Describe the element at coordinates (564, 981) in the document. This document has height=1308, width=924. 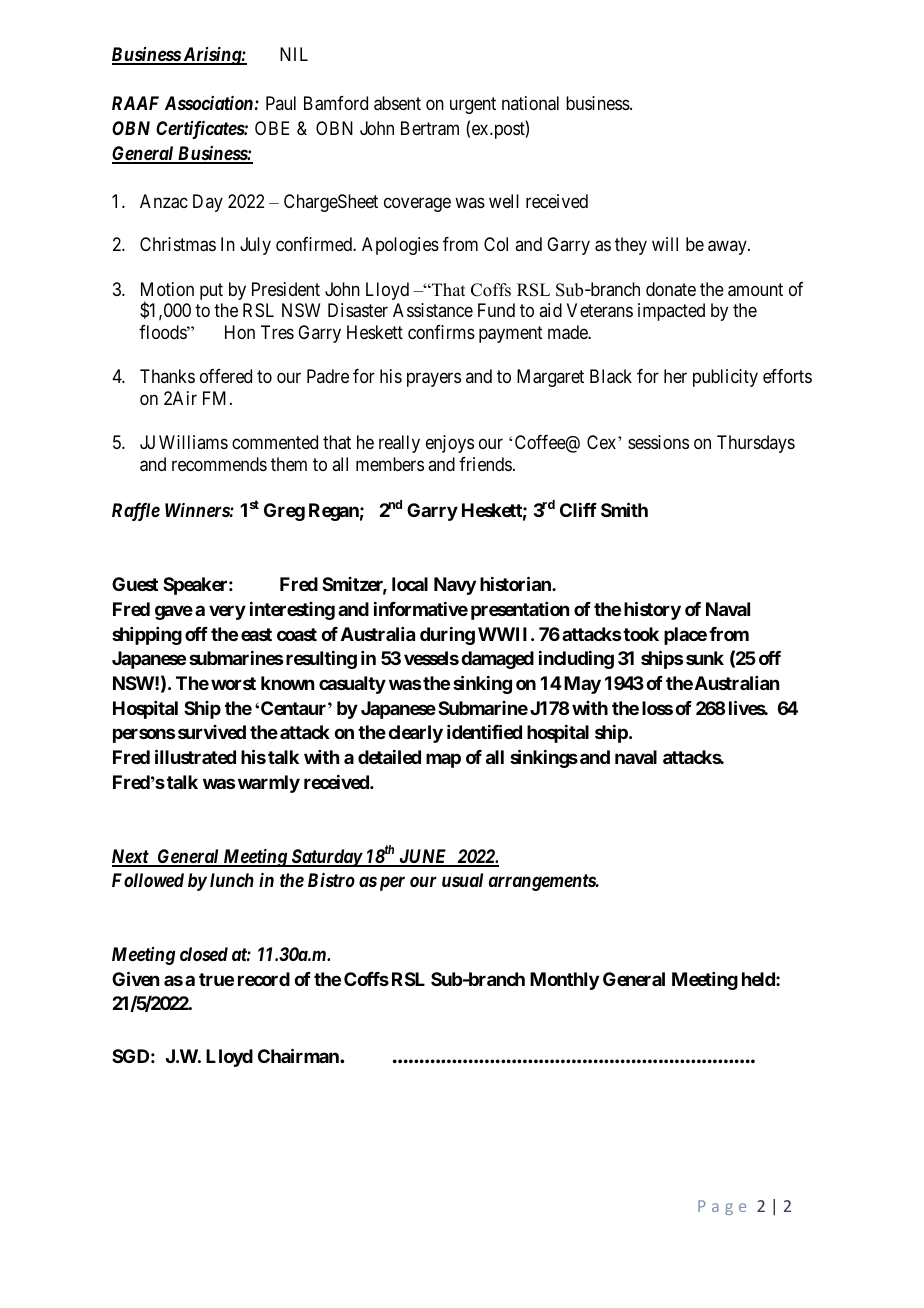
I see `Monthly` at that location.
